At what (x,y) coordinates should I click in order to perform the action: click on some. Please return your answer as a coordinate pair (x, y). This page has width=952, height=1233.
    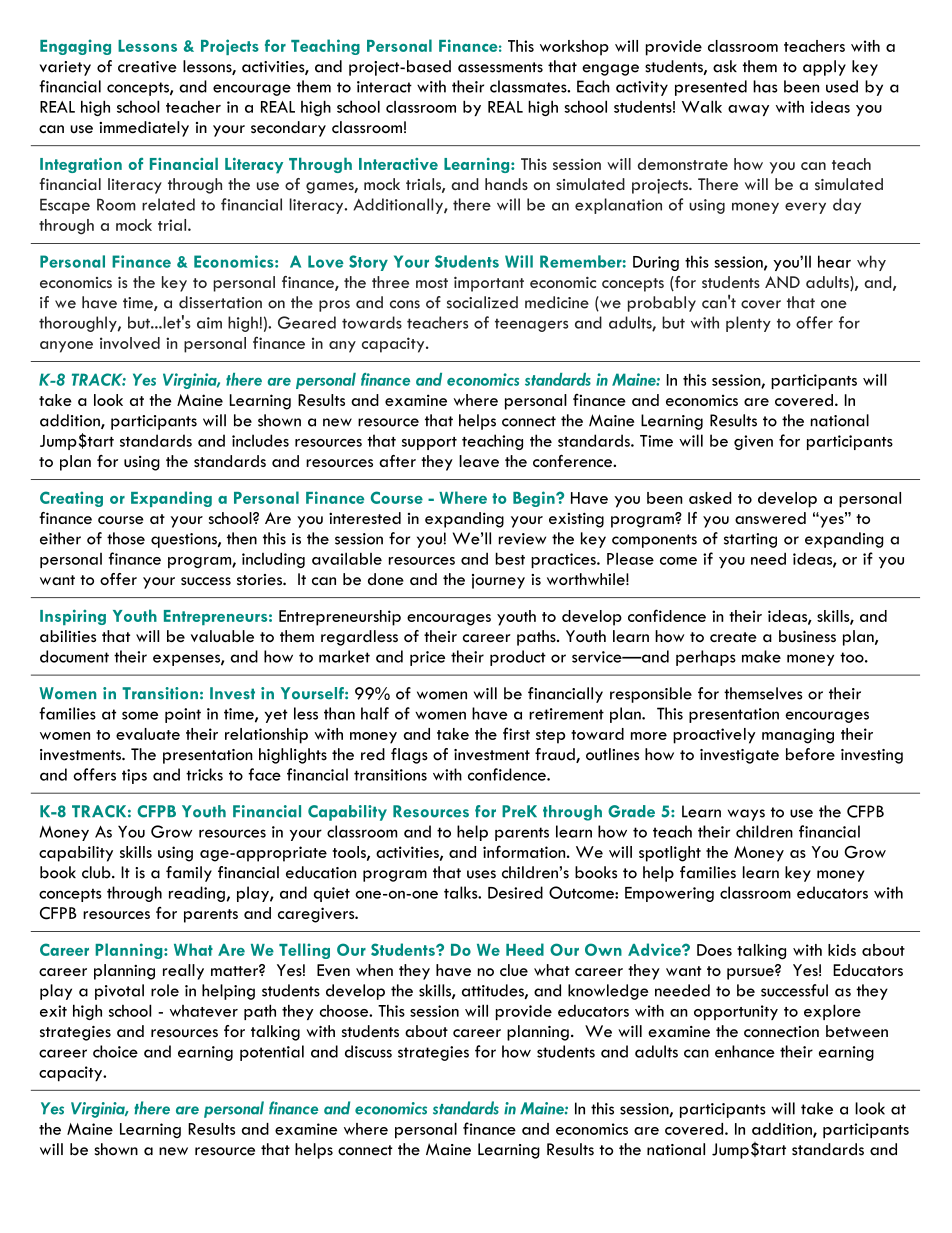
    Looking at the image, I should click on (140, 715).
